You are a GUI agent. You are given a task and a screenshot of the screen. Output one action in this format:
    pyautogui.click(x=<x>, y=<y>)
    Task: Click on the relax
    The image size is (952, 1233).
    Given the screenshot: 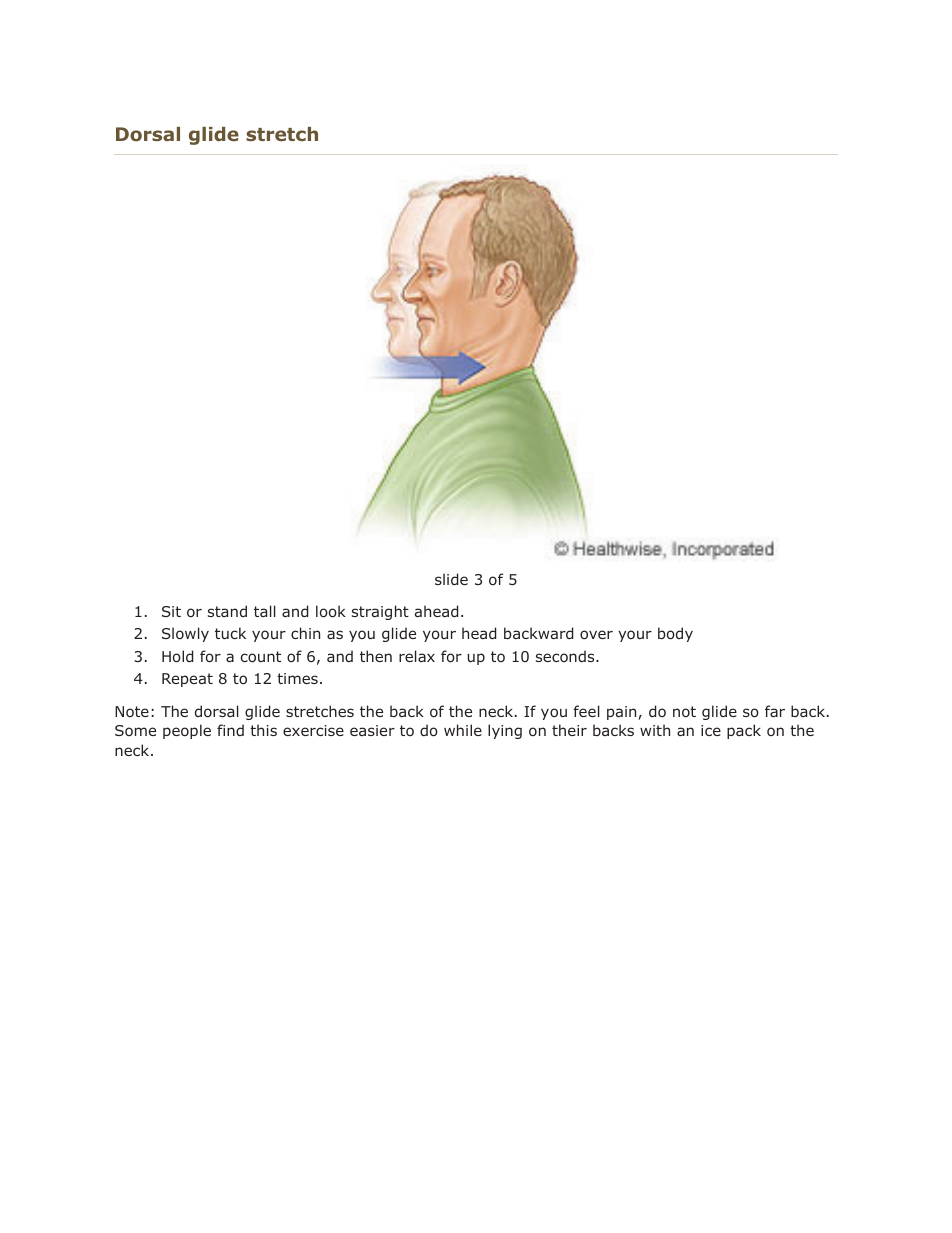 What is the action you would take?
    pyautogui.click(x=417, y=656)
